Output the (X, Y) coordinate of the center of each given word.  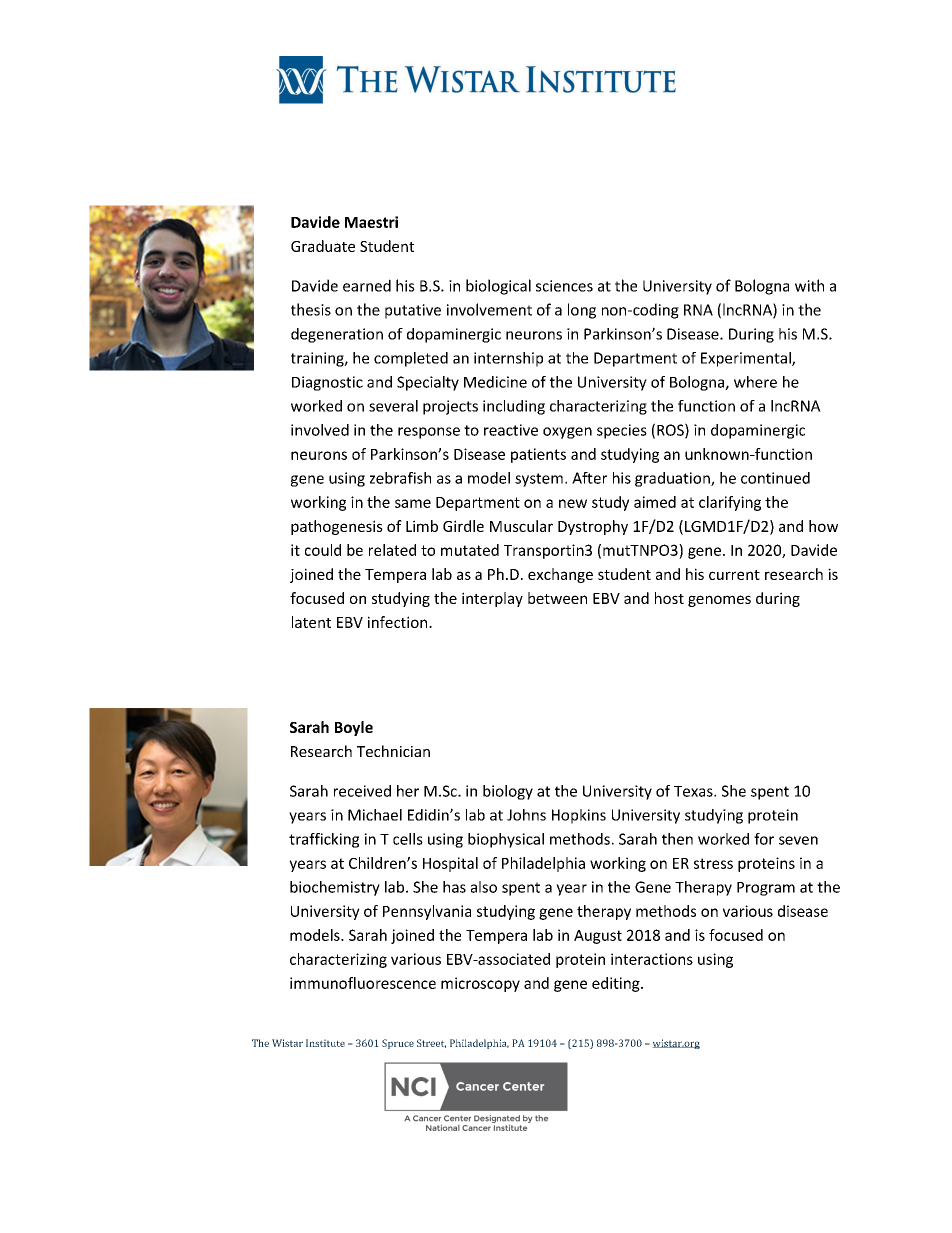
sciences (564, 286)
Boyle (354, 728)
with (809, 285)
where (755, 382)
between (557, 598)
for (764, 839)
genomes (719, 601)
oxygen (567, 433)
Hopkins (579, 816)
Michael (375, 815)
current (734, 575)
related (392, 550)
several (393, 406)
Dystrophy (593, 527)
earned (367, 285)
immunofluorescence (363, 983)
